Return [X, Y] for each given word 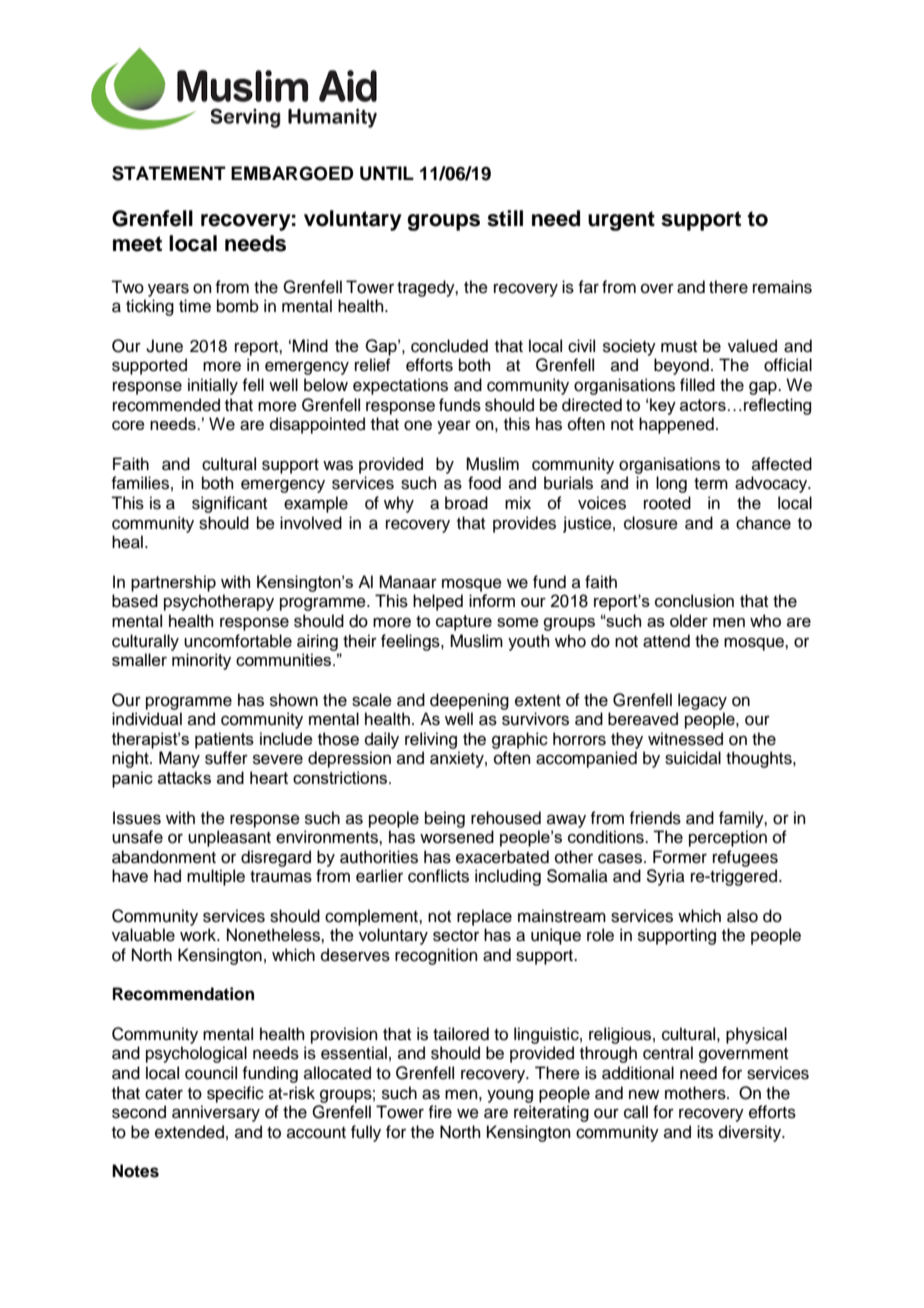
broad [466, 503]
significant [229, 504]
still [505, 218]
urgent [621, 221]
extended [189, 1132]
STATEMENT [169, 173]
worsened [457, 837]
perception [728, 838]
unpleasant [229, 838]
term [711, 484]
